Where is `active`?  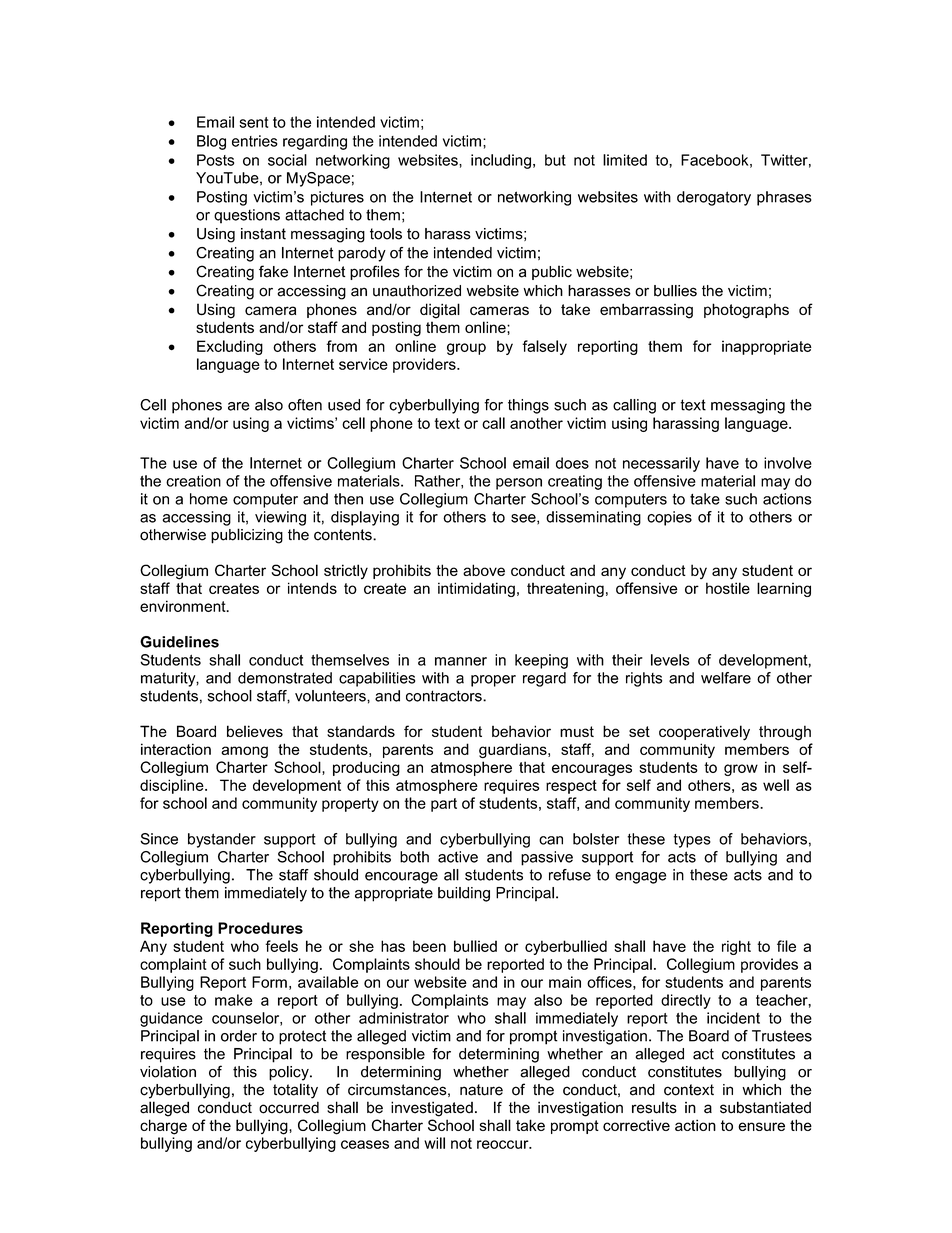
active is located at coordinates (458, 857).
